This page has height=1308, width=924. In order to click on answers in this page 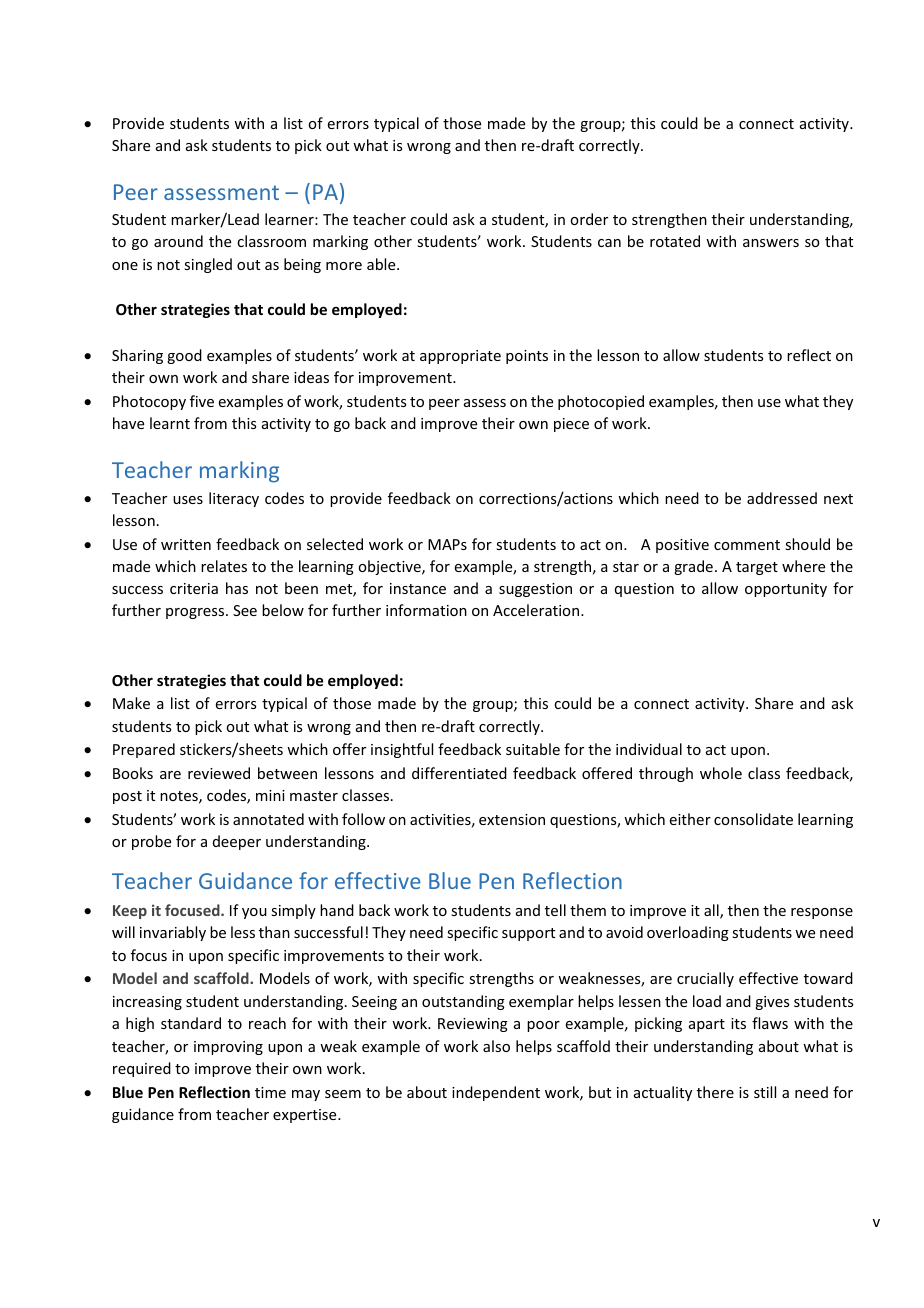, I will do `click(771, 243)`.
